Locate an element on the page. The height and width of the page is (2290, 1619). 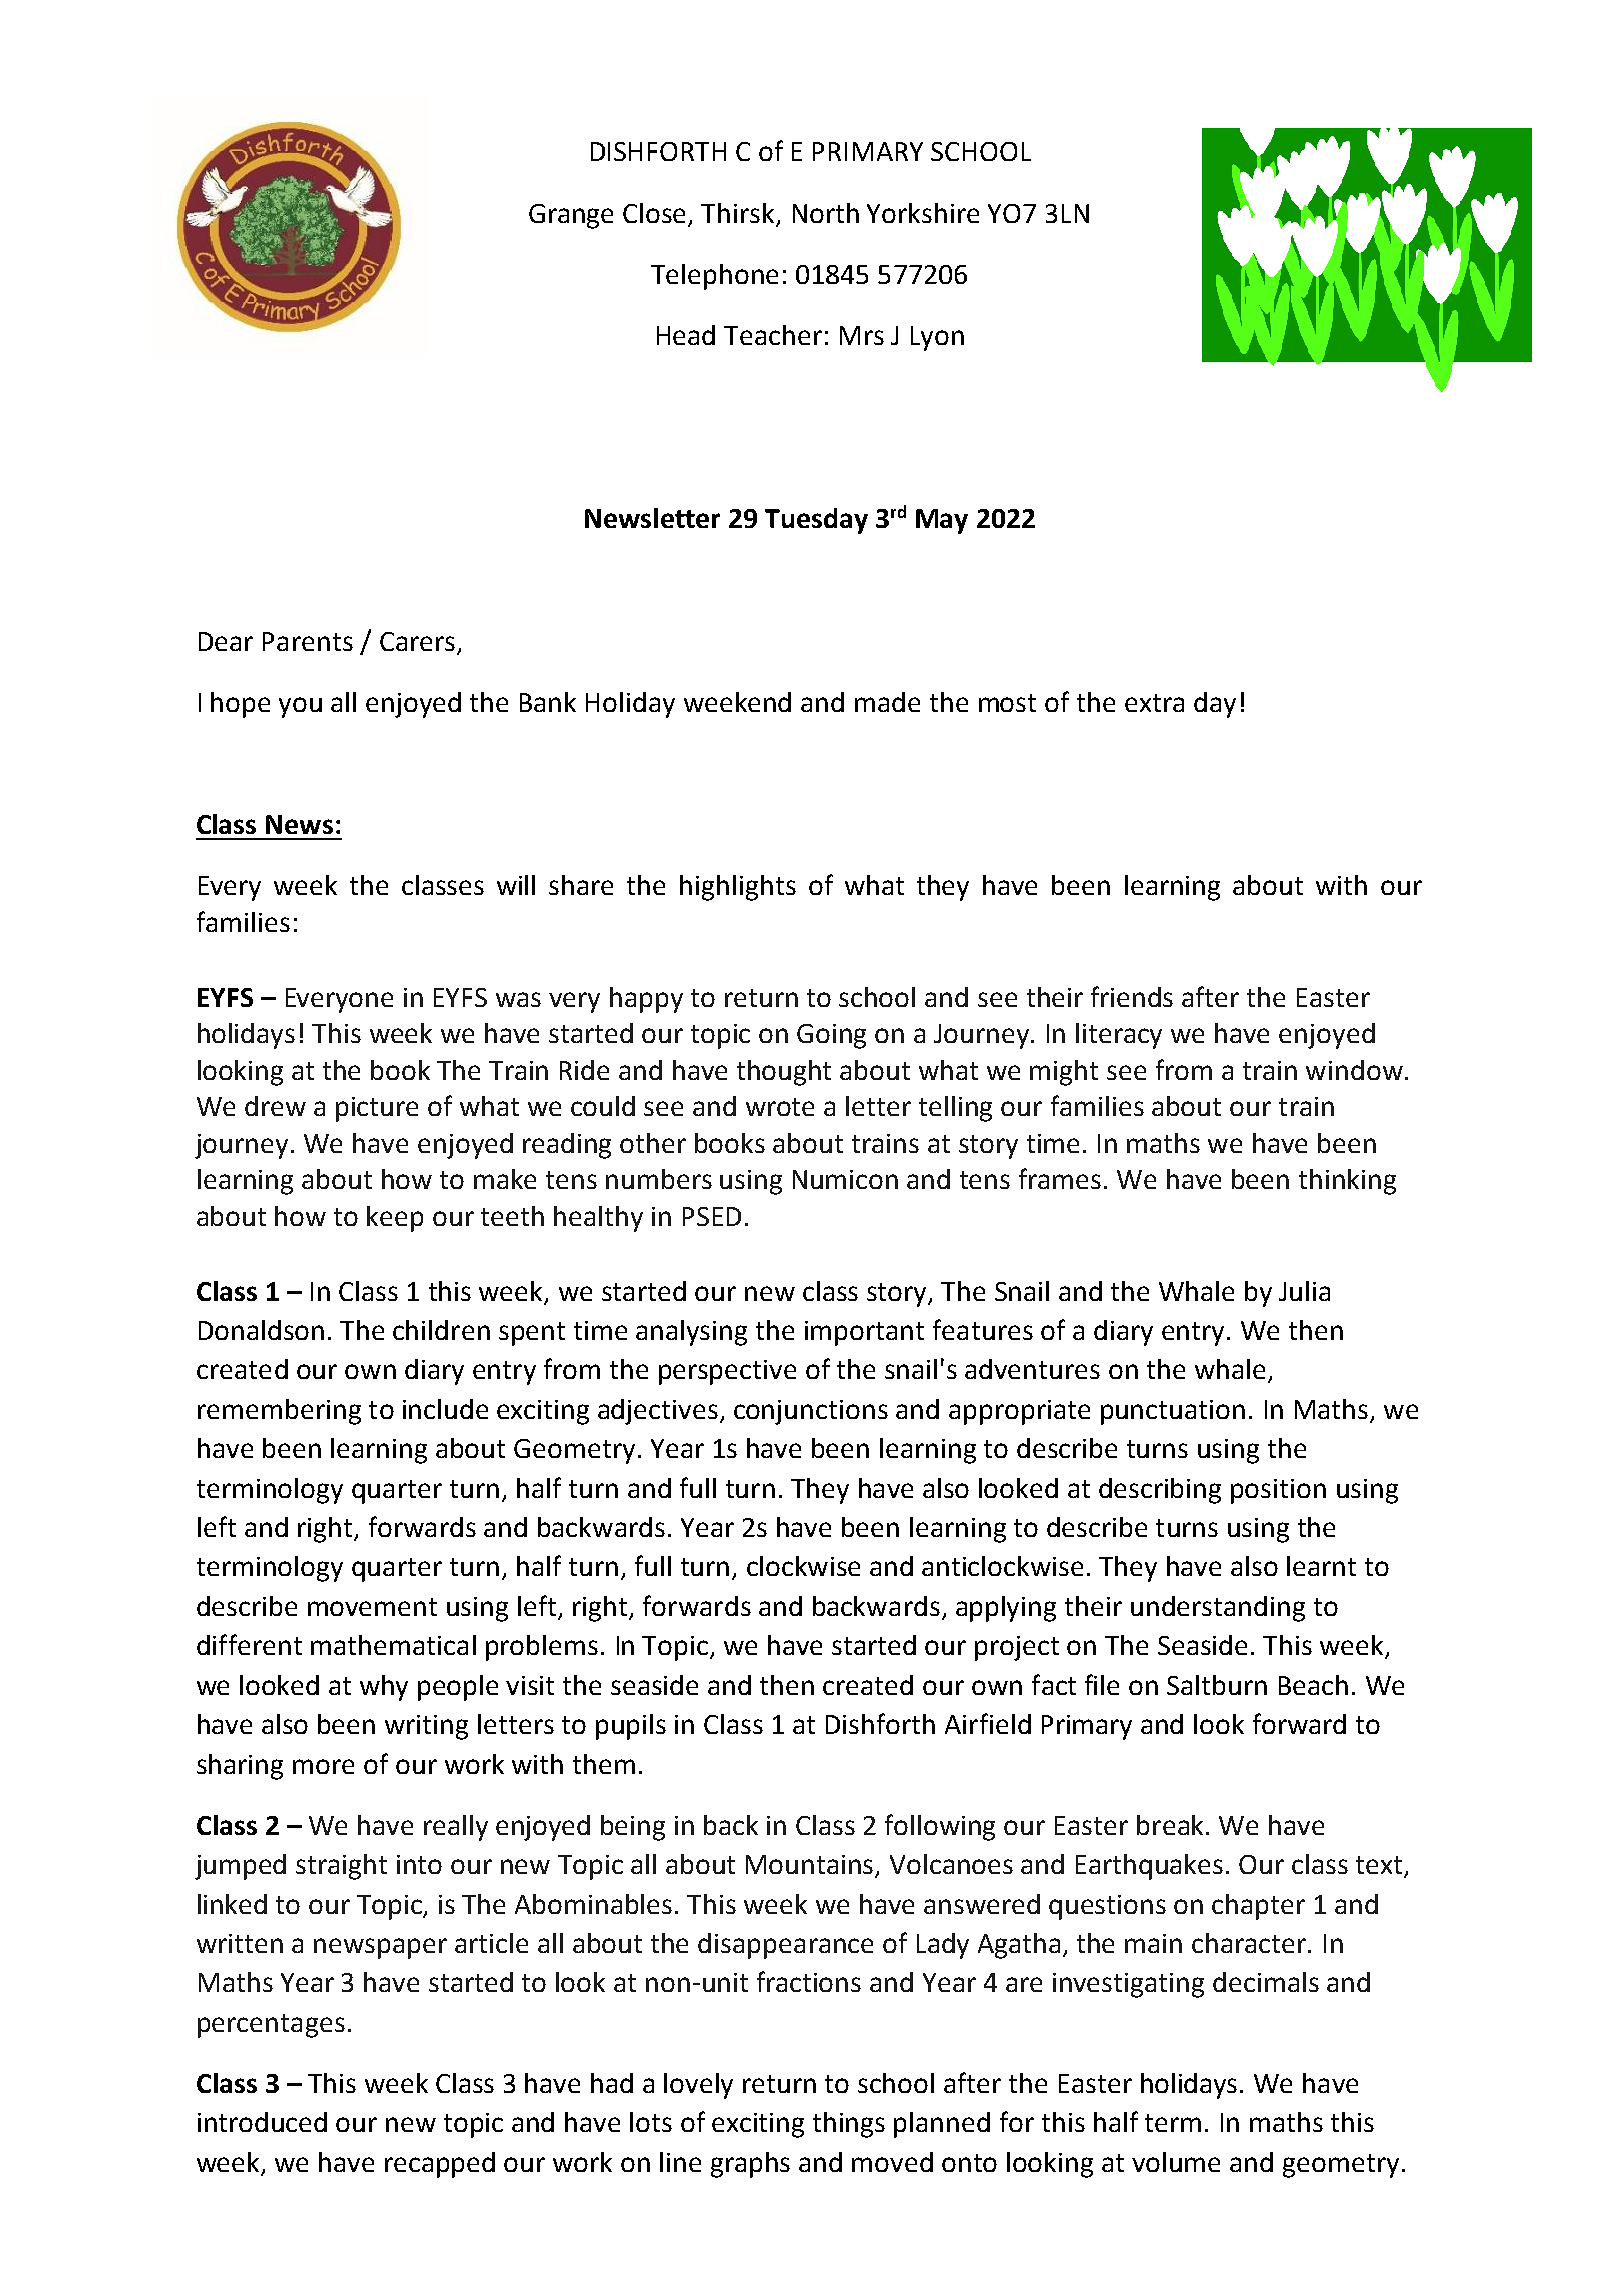
position is located at coordinates (1278, 1491).
